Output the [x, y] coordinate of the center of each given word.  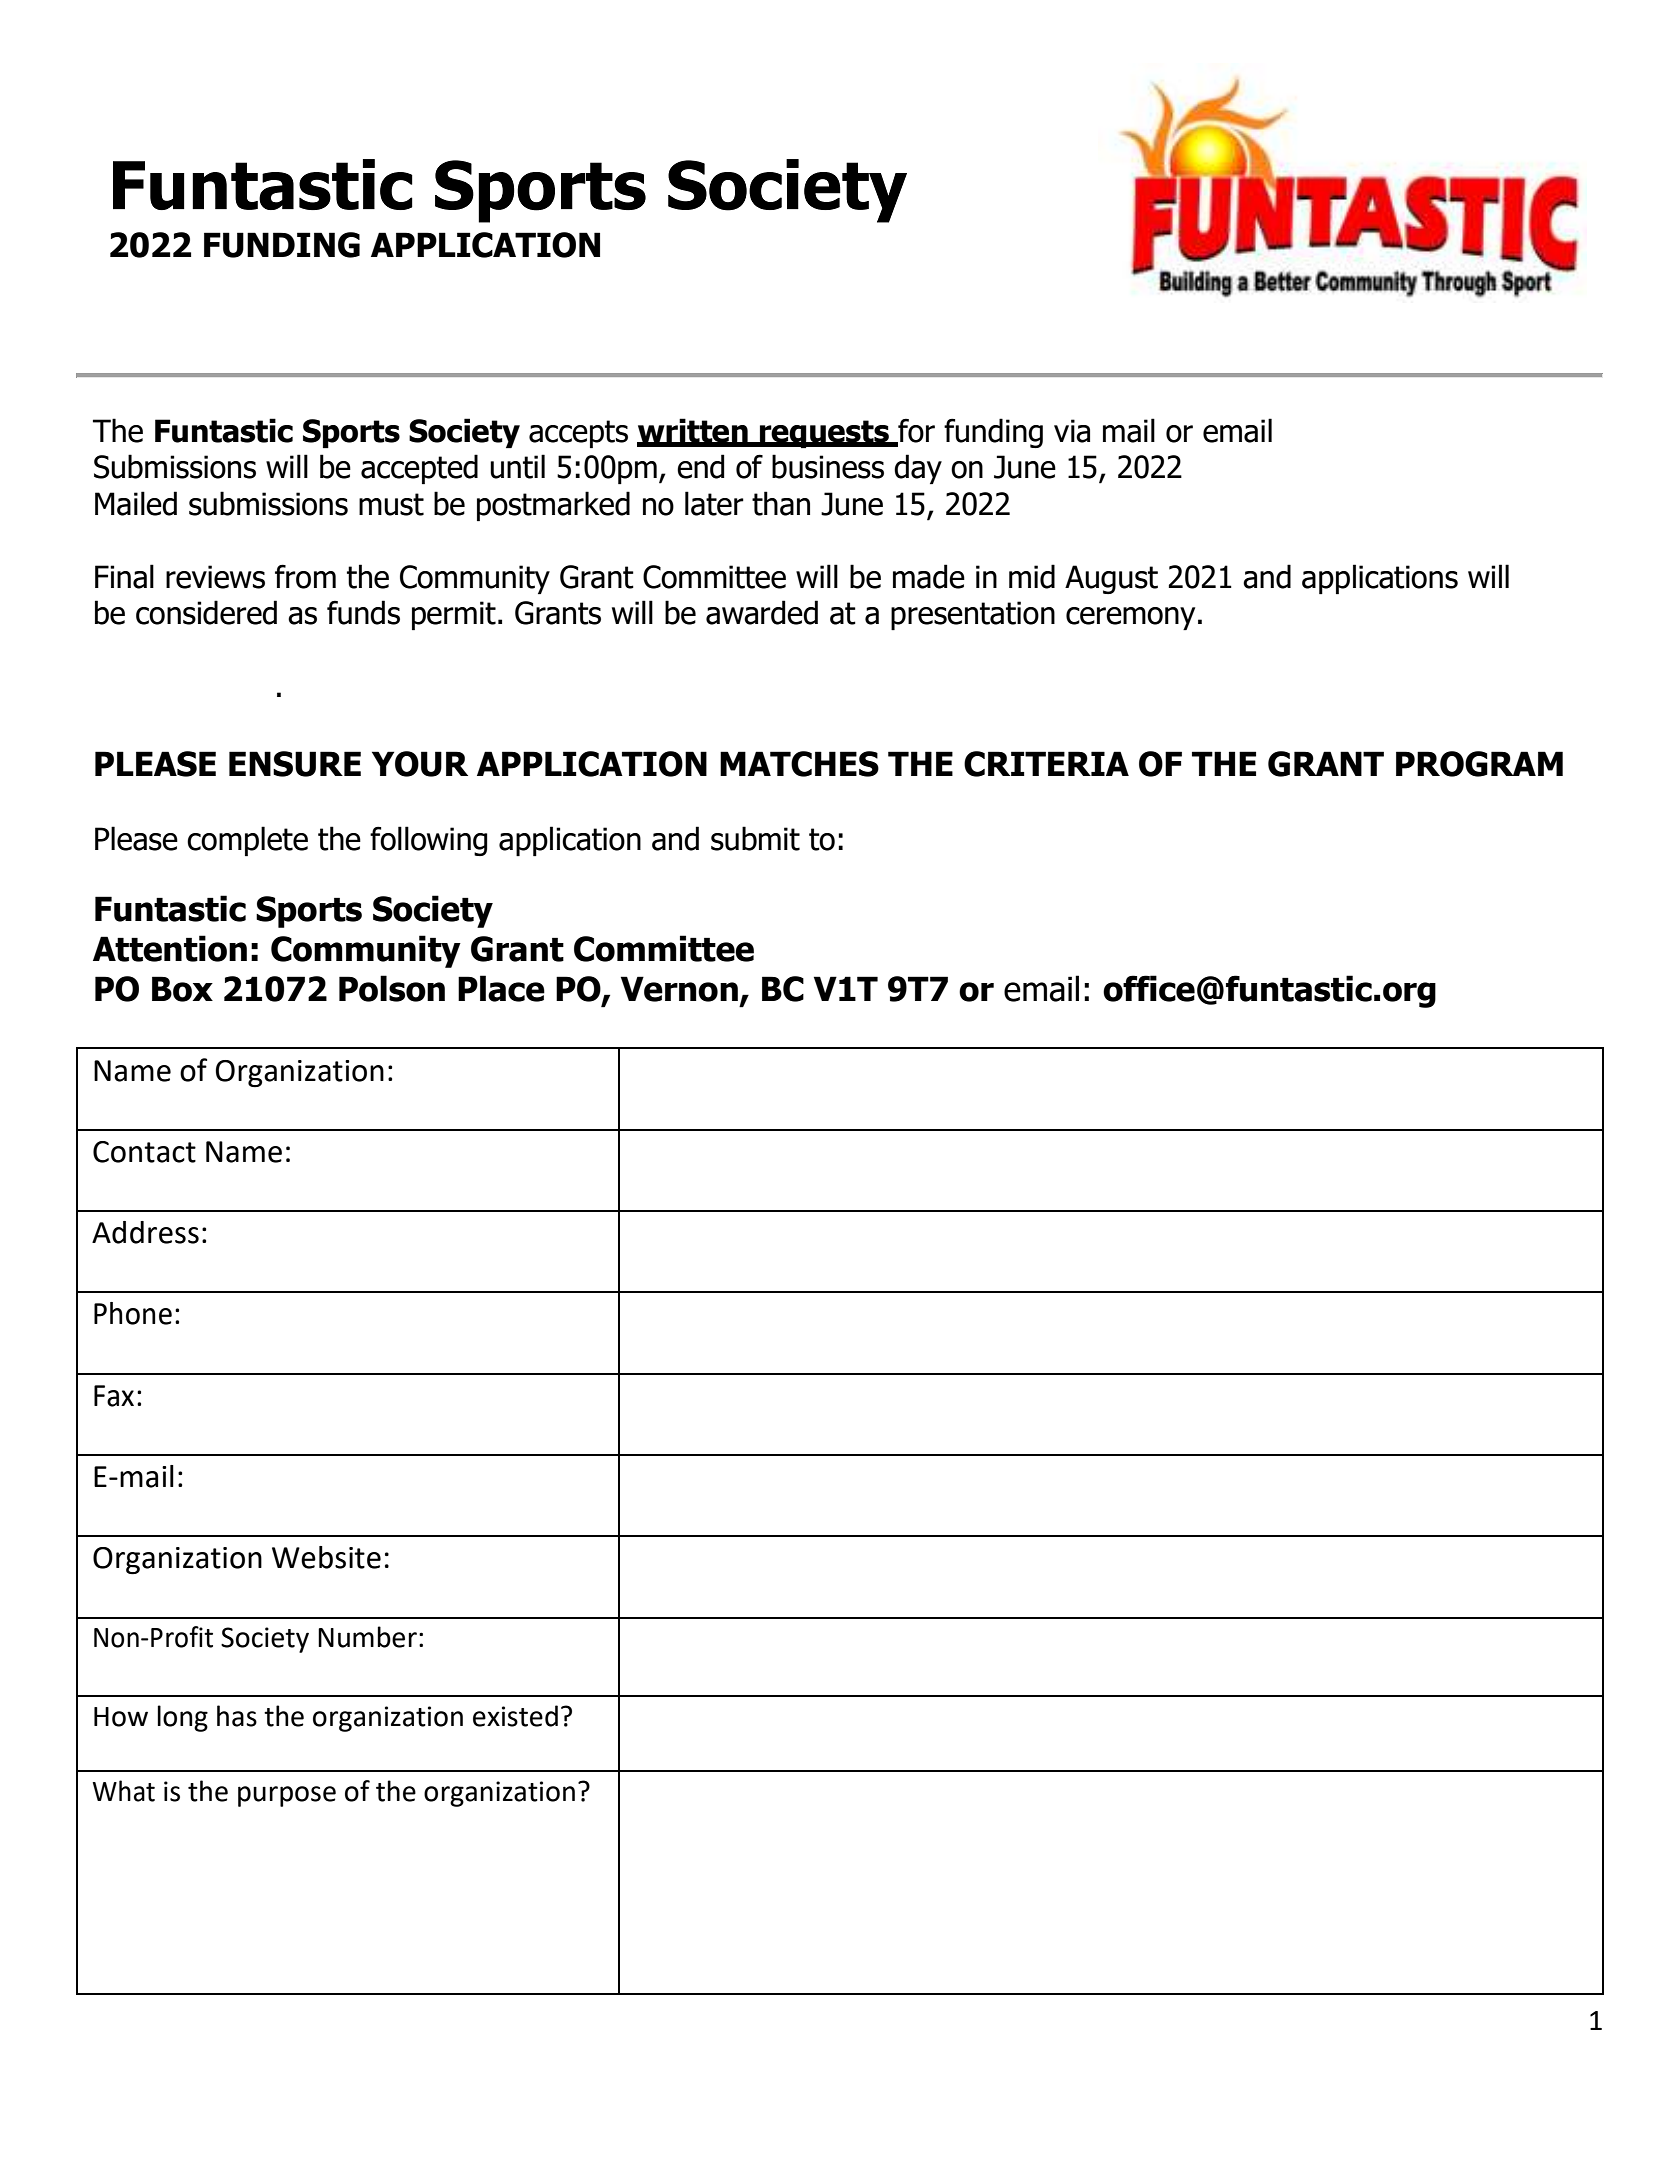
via [1072, 431]
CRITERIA [1046, 764]
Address [145, 1232]
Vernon [679, 989]
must [391, 504]
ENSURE [295, 764]
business [828, 466]
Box [182, 989]
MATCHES [799, 764]
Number [367, 1637]
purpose [287, 1796]
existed [515, 1716]
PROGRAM [1479, 764]
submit [755, 838]
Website [326, 1557]
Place [501, 988]
